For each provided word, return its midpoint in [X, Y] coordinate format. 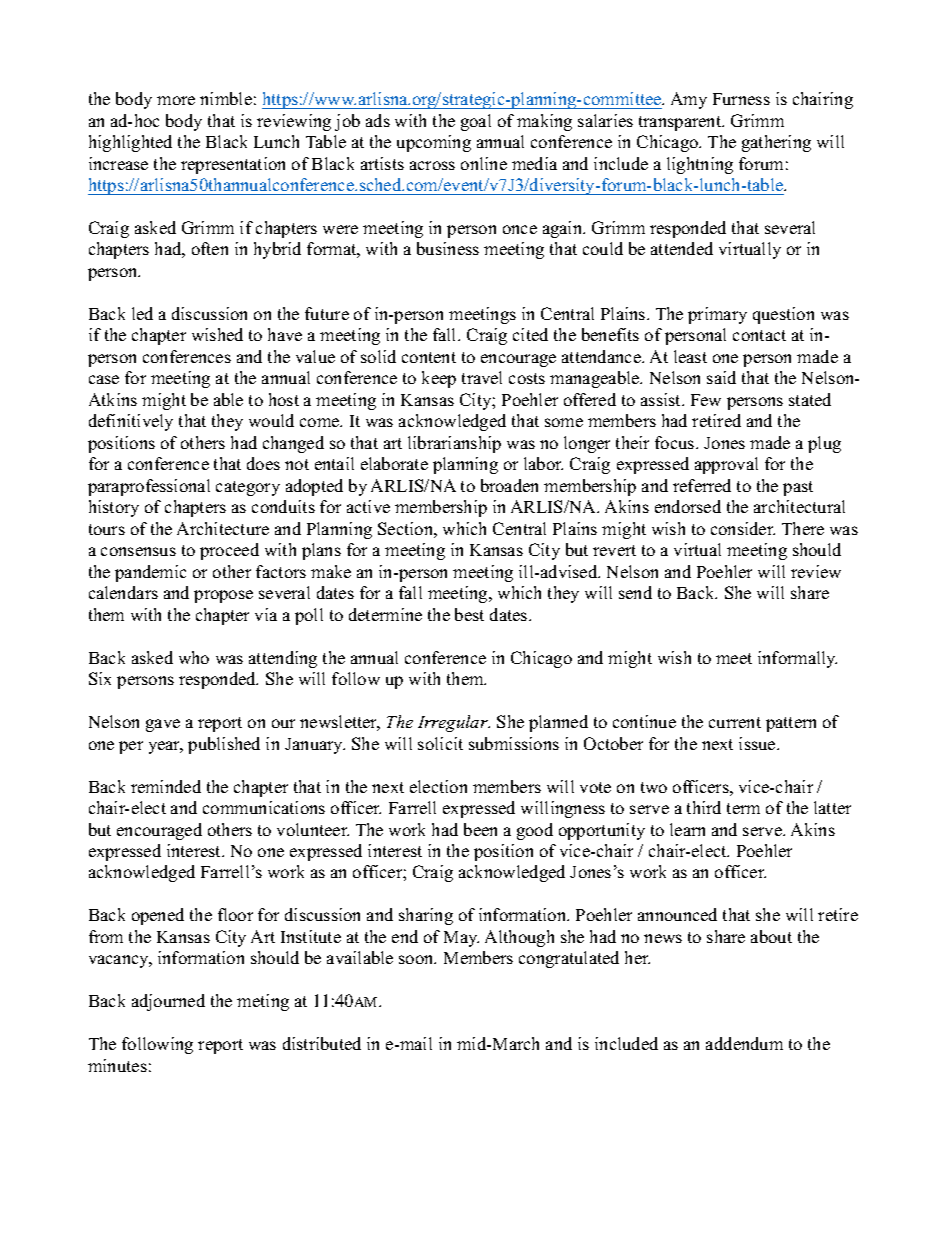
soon [417, 959]
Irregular [454, 723]
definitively [131, 422]
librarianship [454, 444]
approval [726, 465]
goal [476, 122]
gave [163, 725]
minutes [117, 1065]
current [735, 722]
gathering [776, 143]
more [176, 100]
